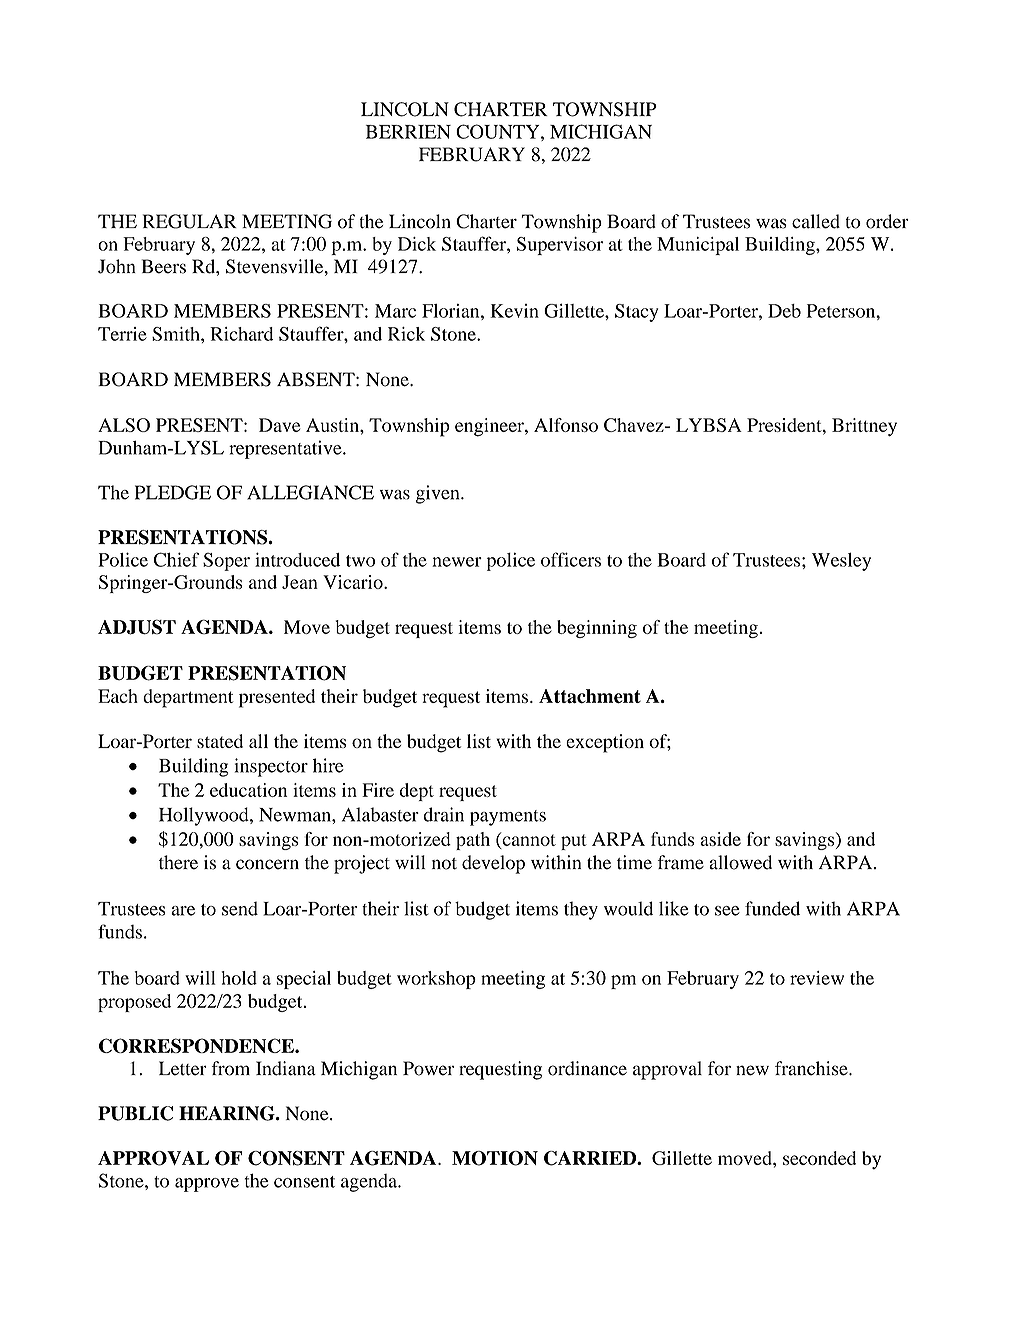 The height and width of the document is (1326, 1025). What do you see at coordinates (720, 839) in the document?
I see `aside` at bounding box center [720, 839].
